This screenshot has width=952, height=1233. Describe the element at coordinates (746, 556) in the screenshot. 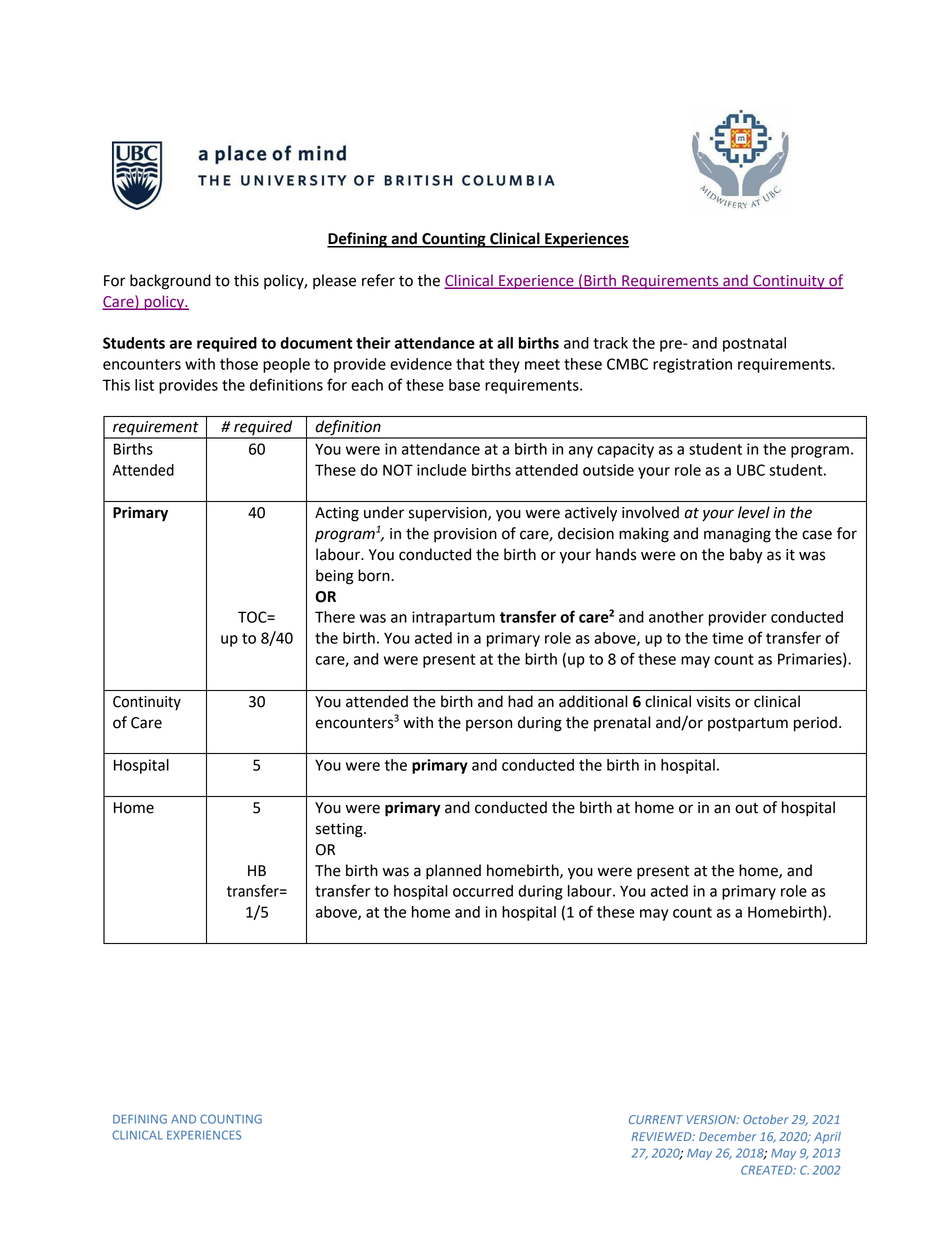

I see `baby` at that location.
